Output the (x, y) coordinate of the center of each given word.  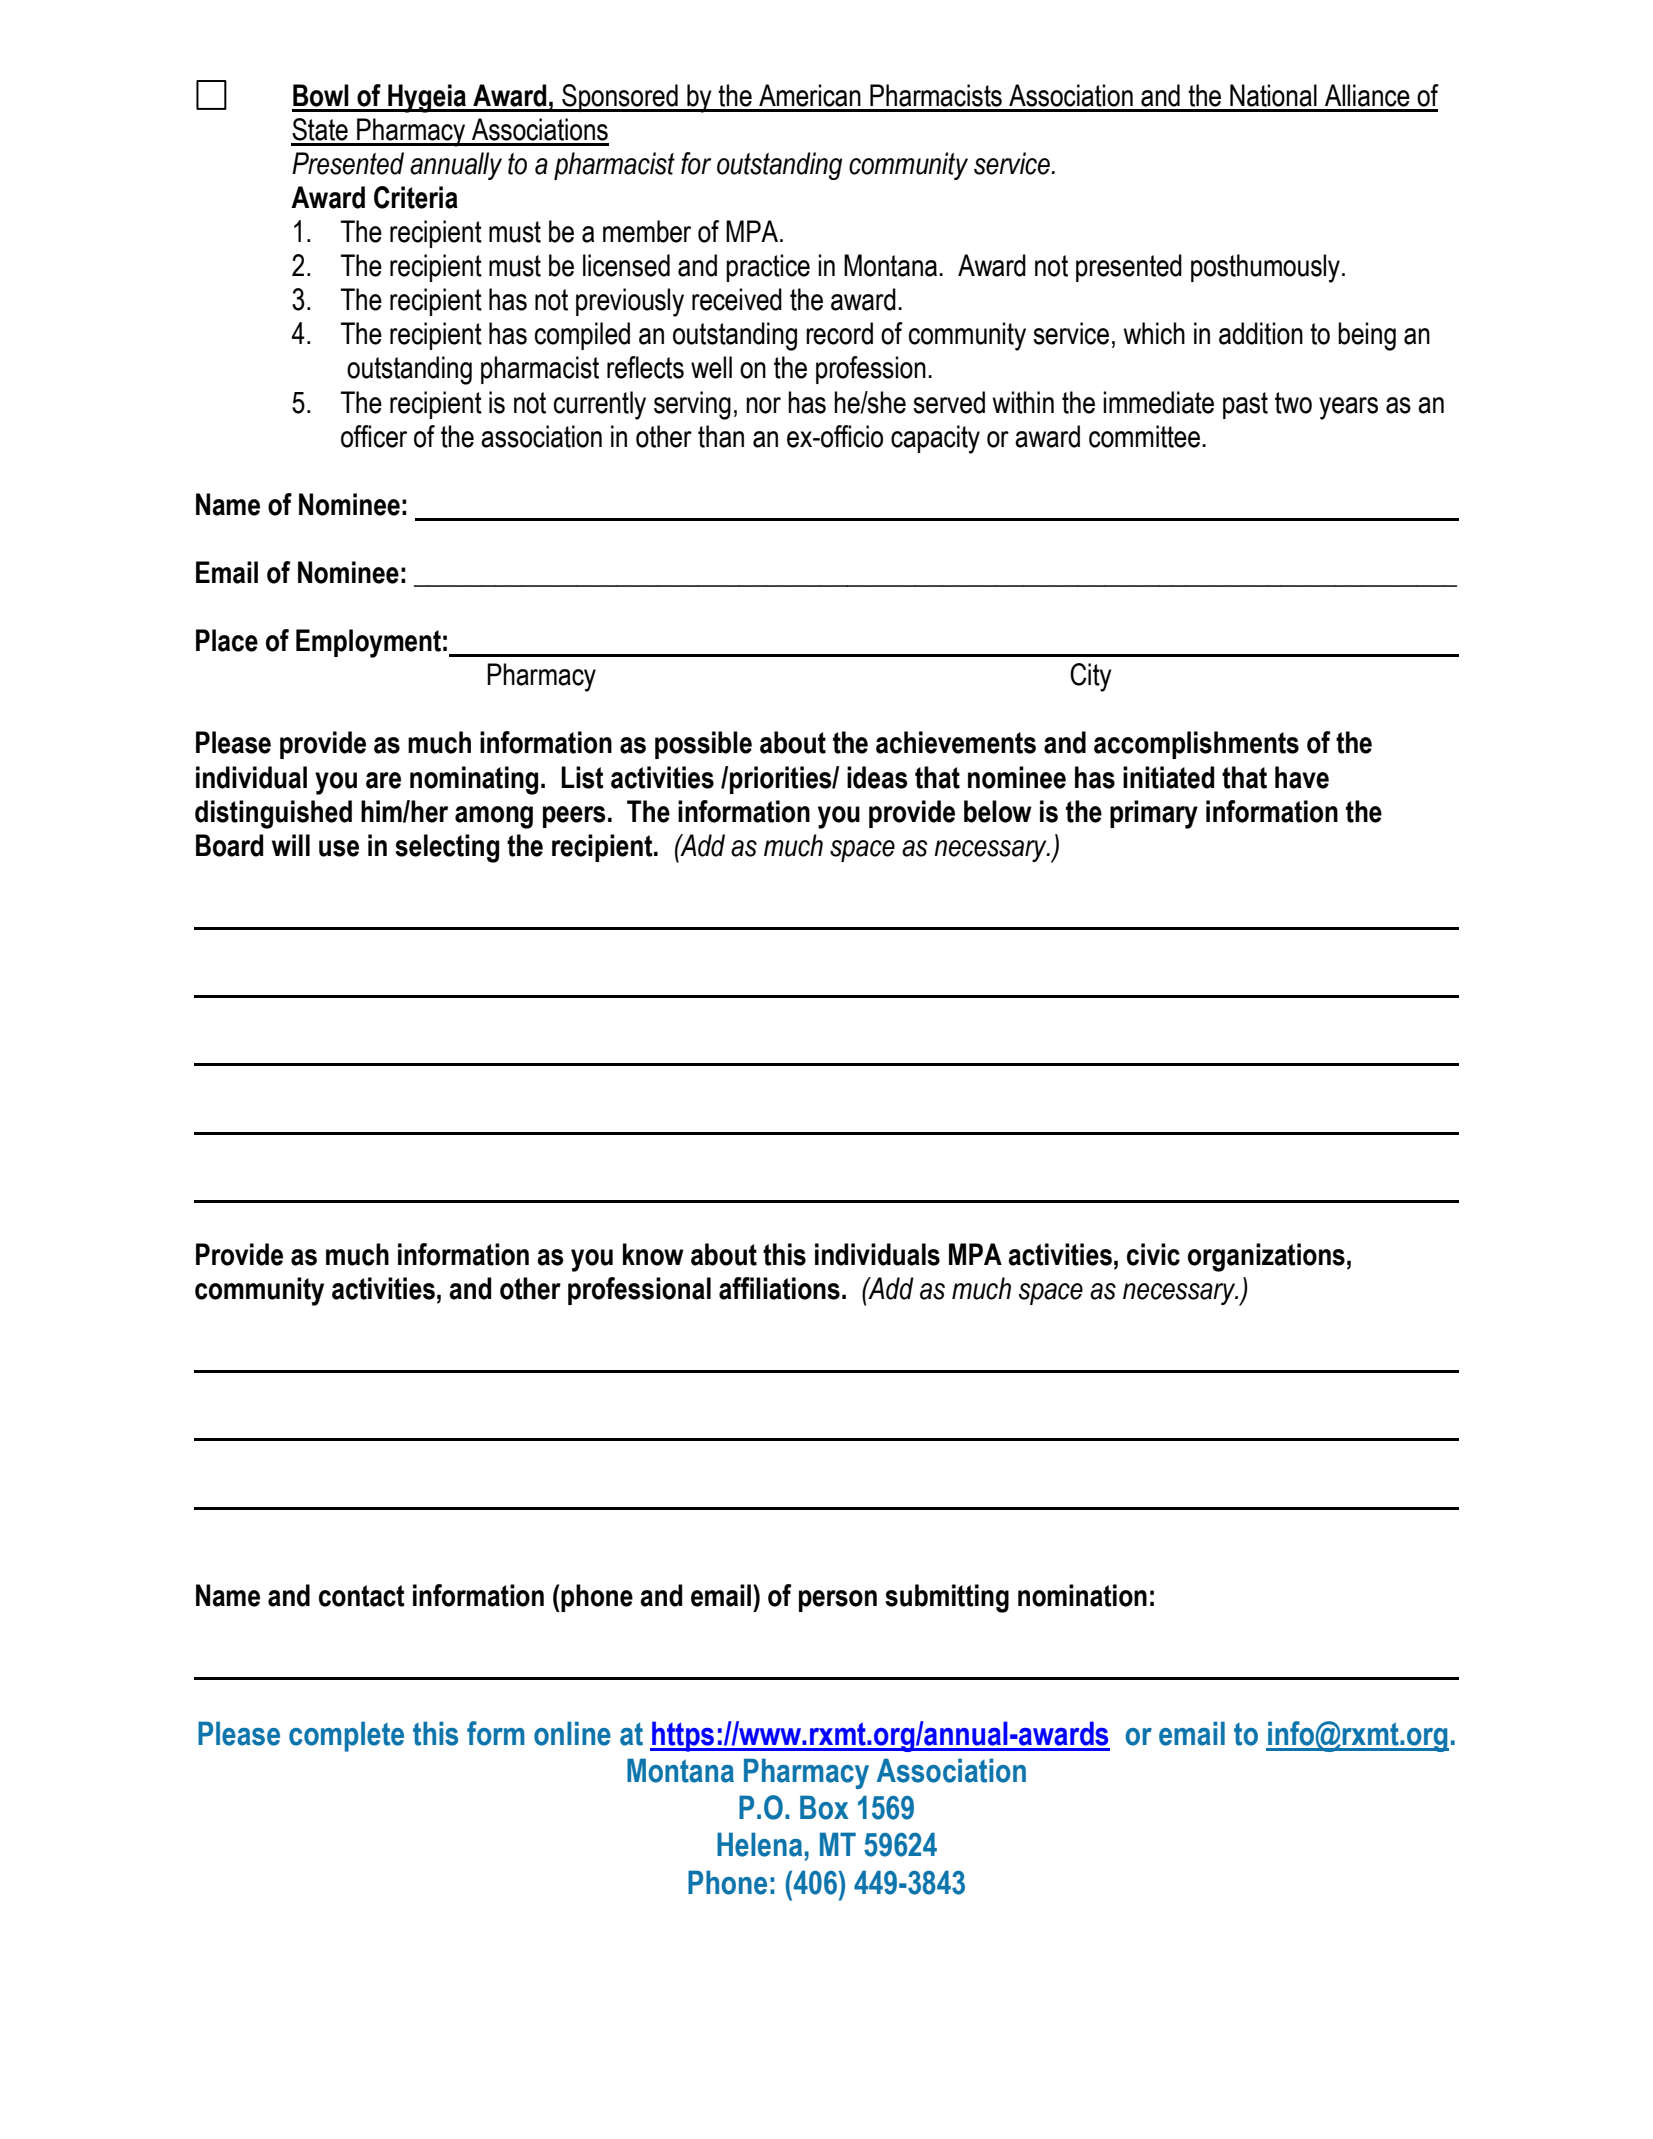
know (653, 1254)
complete (346, 1736)
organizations (1266, 1257)
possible (703, 745)
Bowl (321, 95)
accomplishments (1196, 745)
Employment (368, 643)
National (1273, 95)
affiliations (779, 1288)
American (810, 95)
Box (824, 1807)
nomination (1082, 1595)
